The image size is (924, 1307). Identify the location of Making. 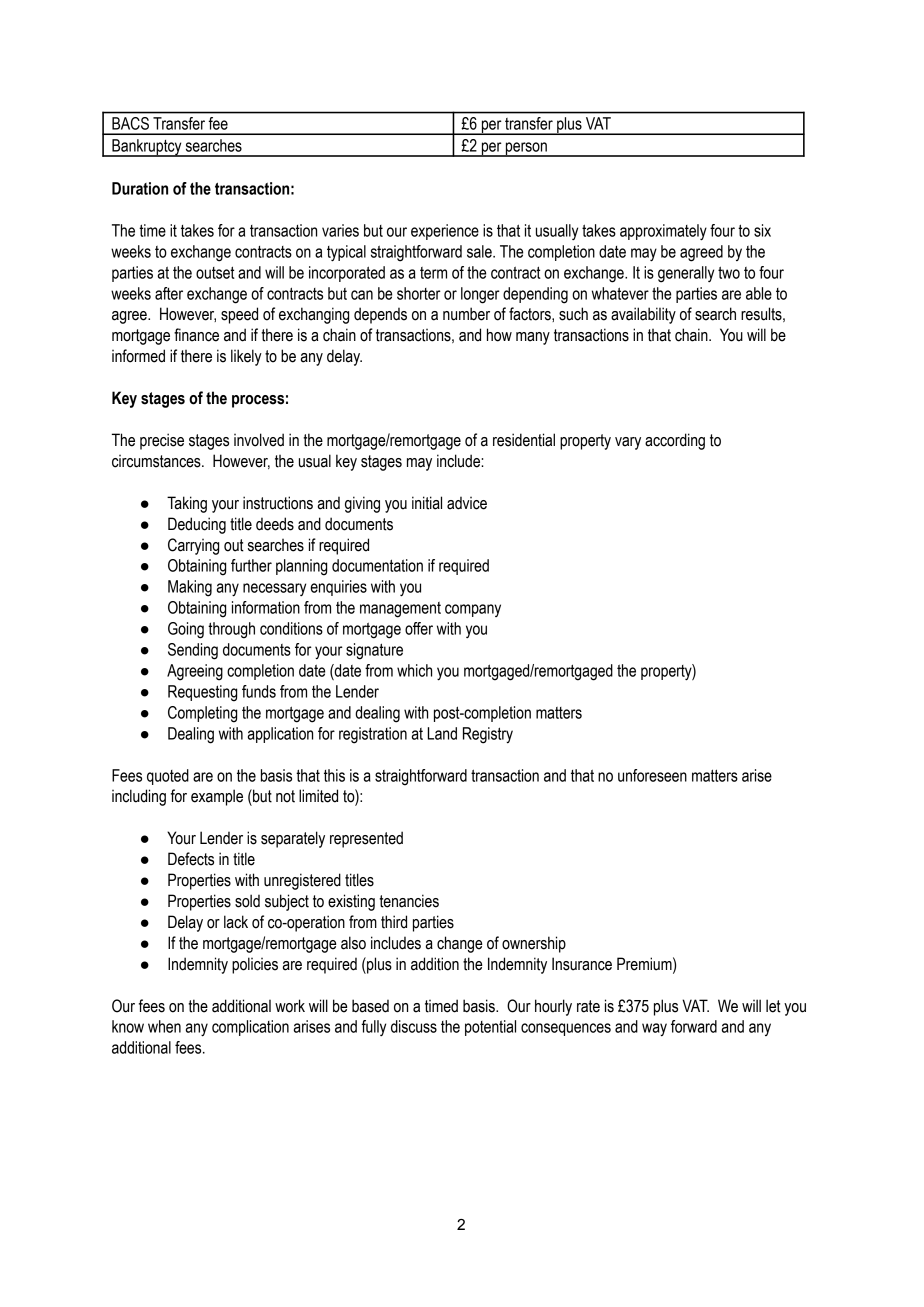
(190, 588).
